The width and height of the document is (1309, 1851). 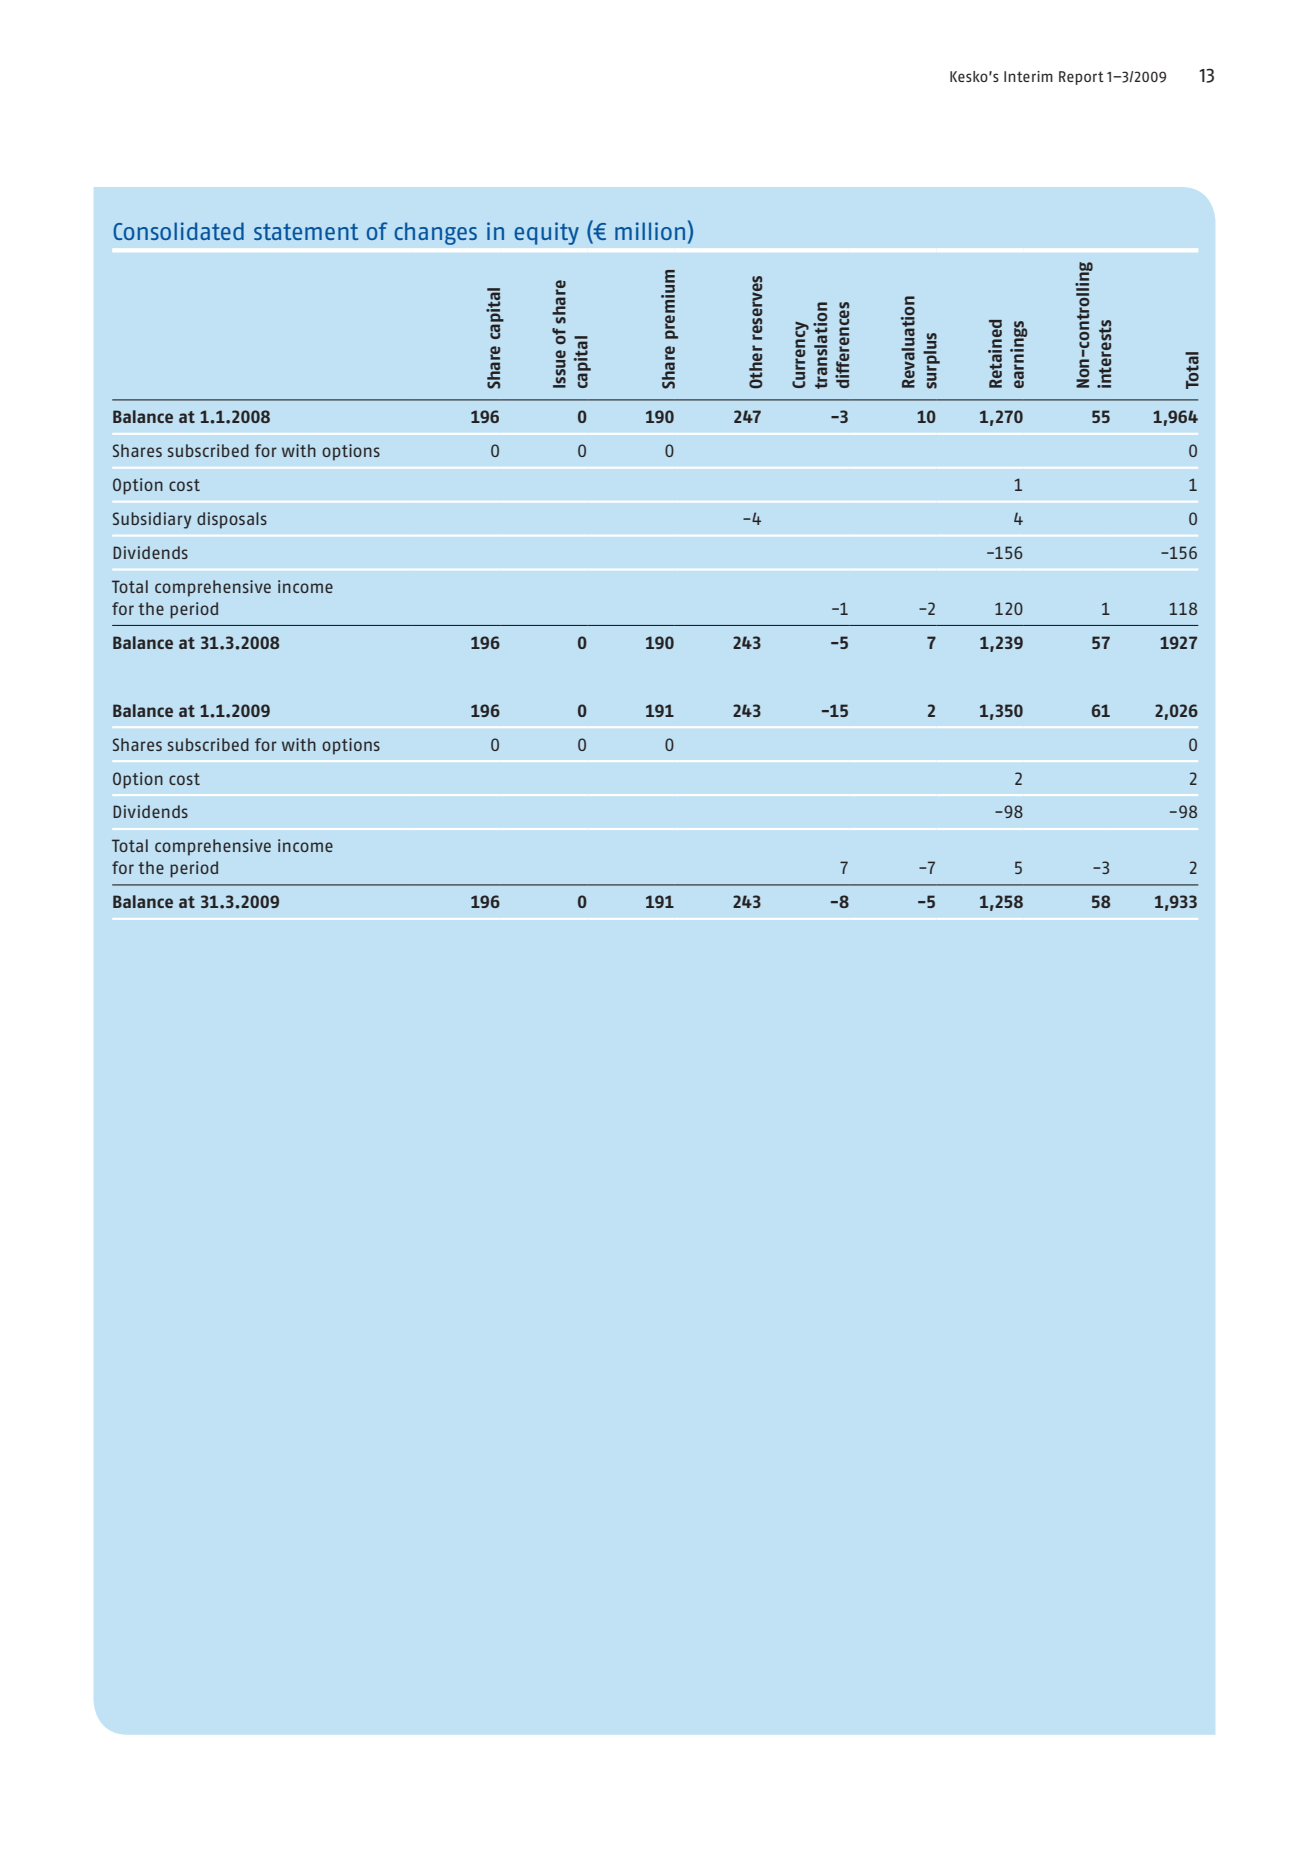 What do you see at coordinates (650, 231) in the document?
I see `million` at bounding box center [650, 231].
